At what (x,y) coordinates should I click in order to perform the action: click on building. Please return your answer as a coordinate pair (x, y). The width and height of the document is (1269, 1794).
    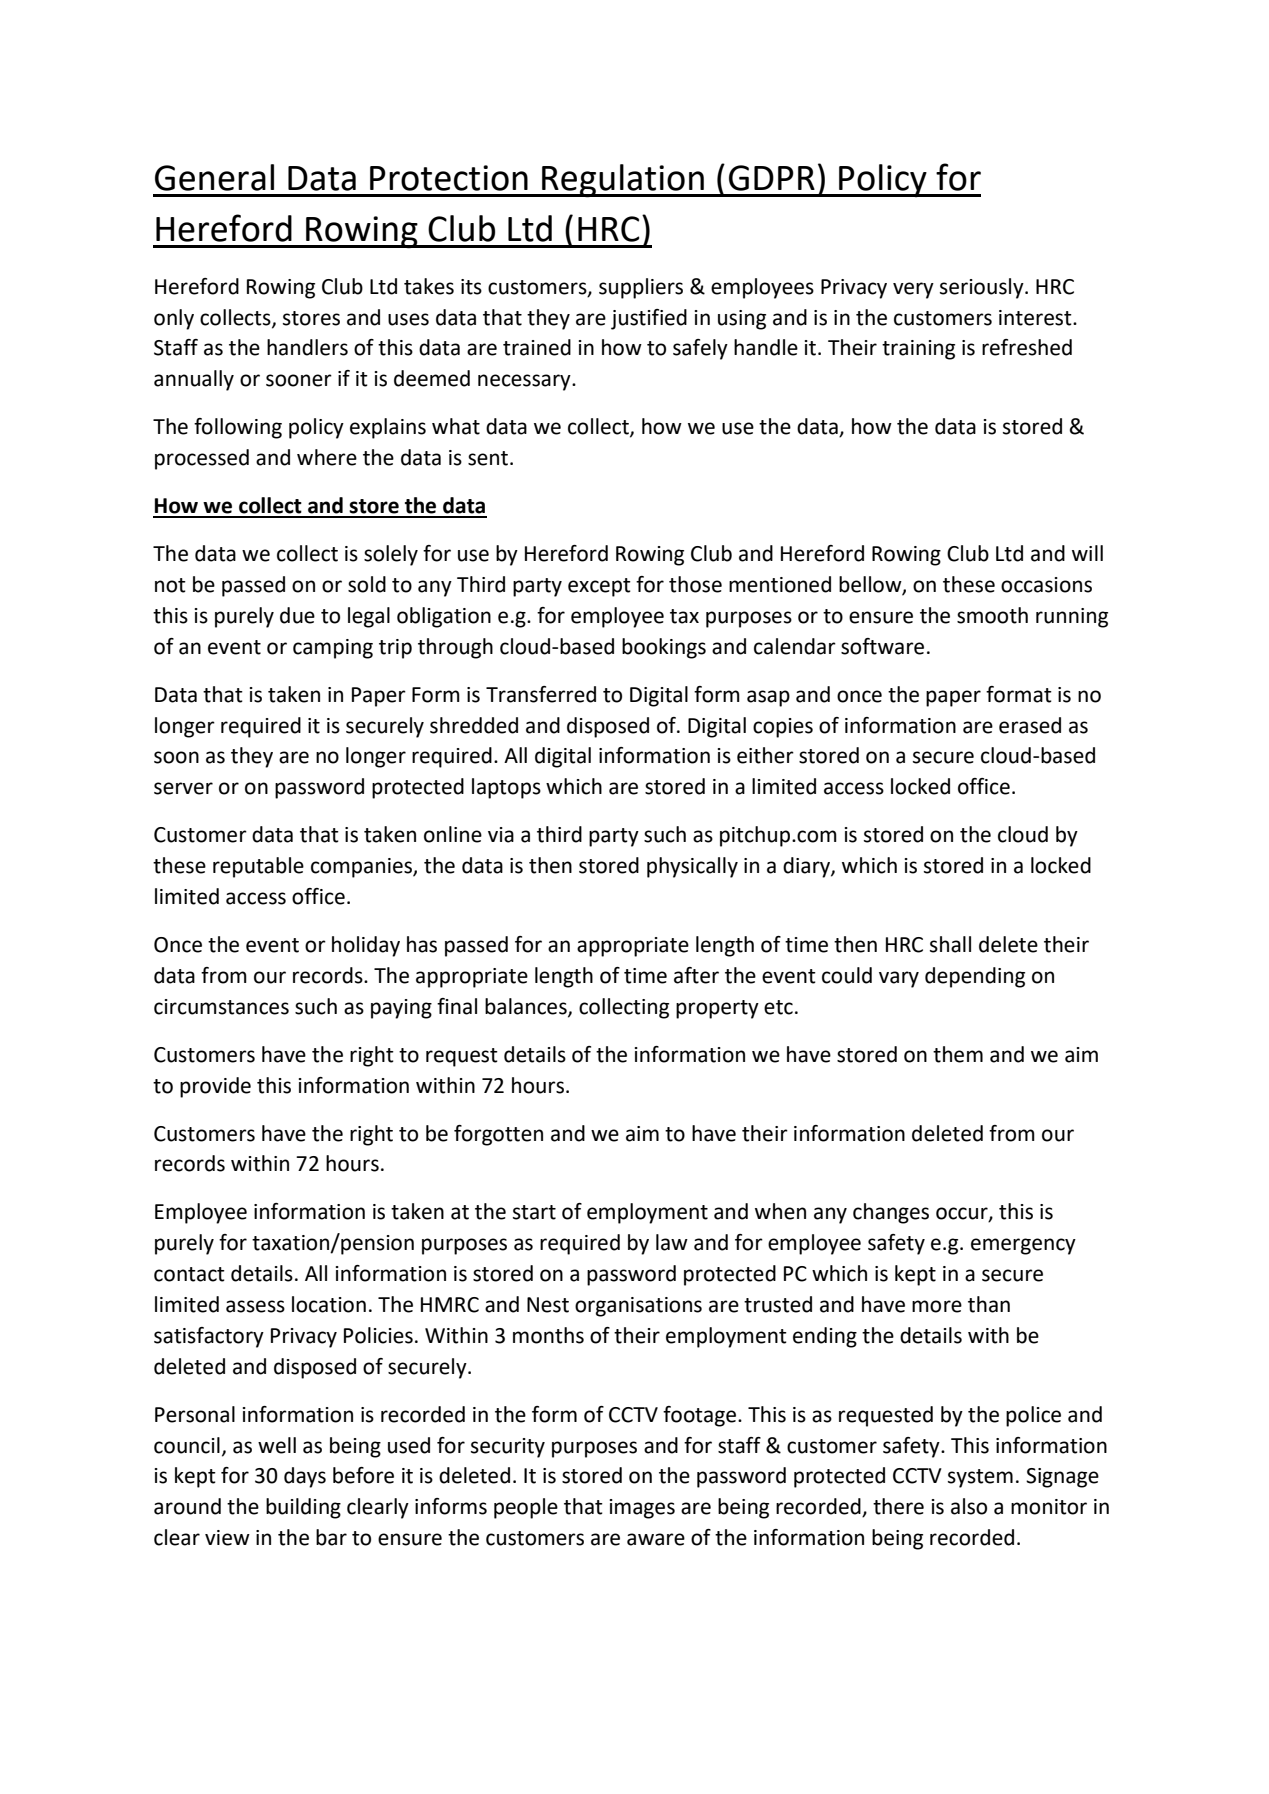
    Looking at the image, I should click on (303, 1508).
